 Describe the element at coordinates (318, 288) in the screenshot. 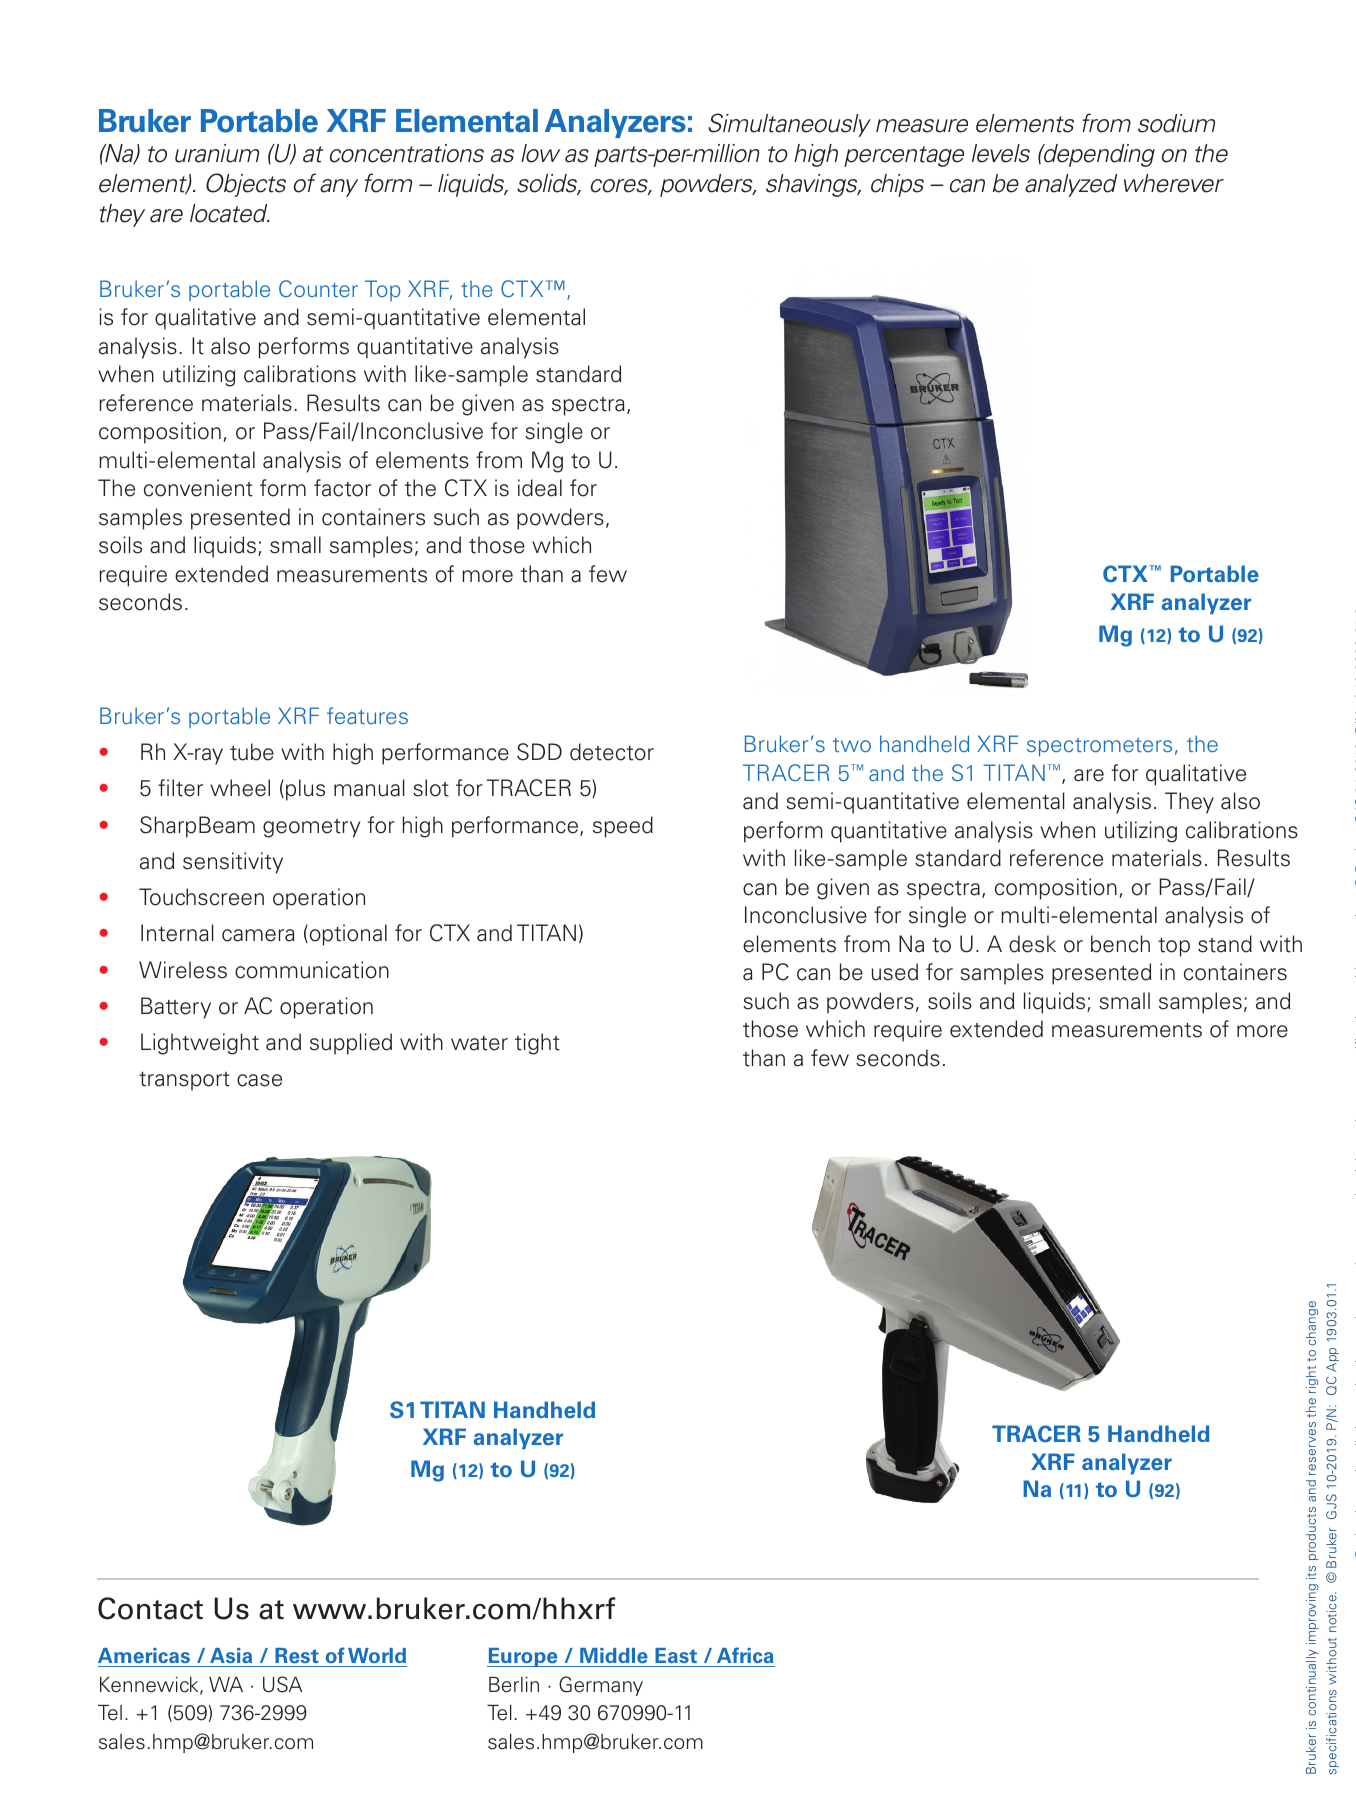

I see `Counter` at that location.
